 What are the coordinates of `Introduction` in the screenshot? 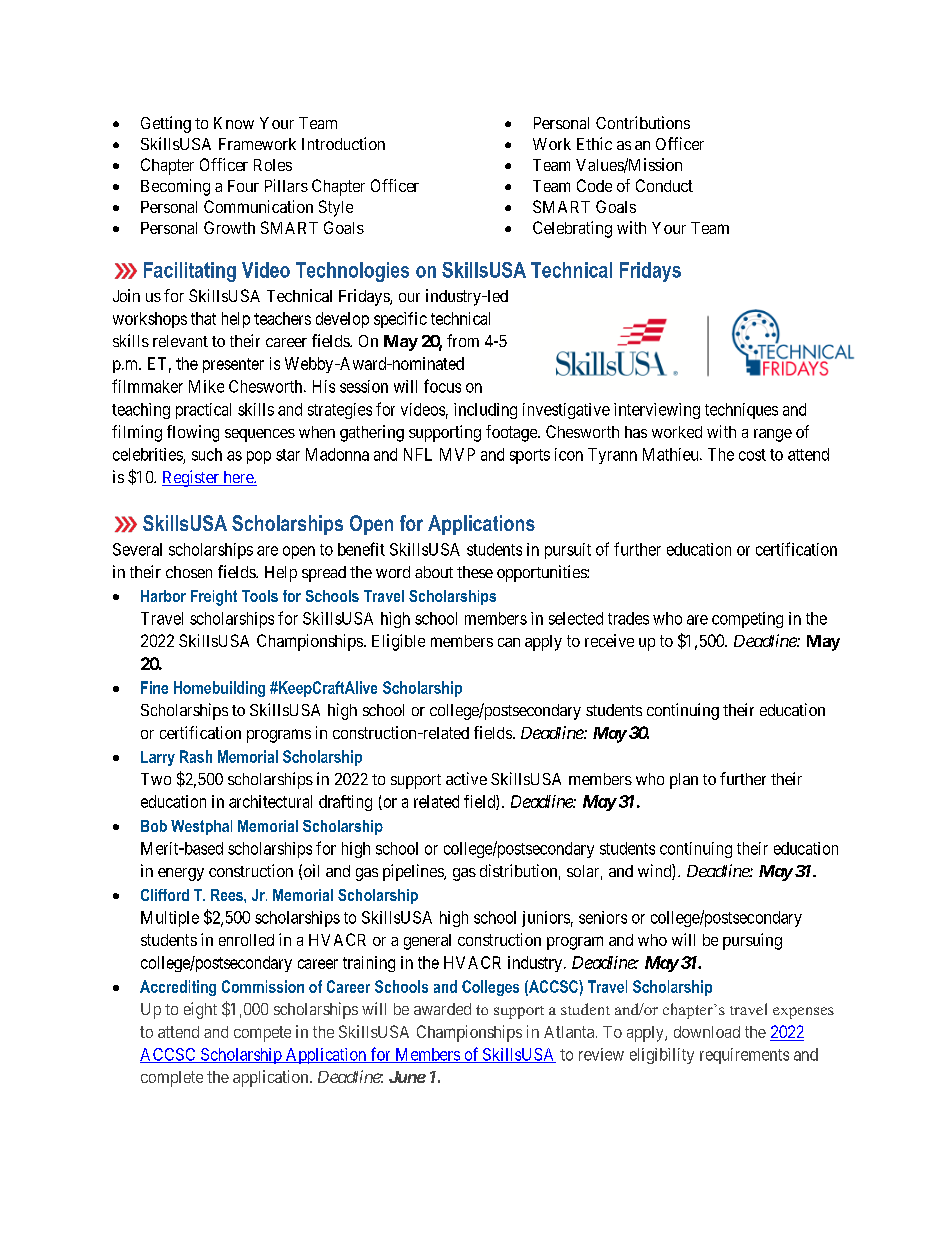 It's located at (343, 143).
